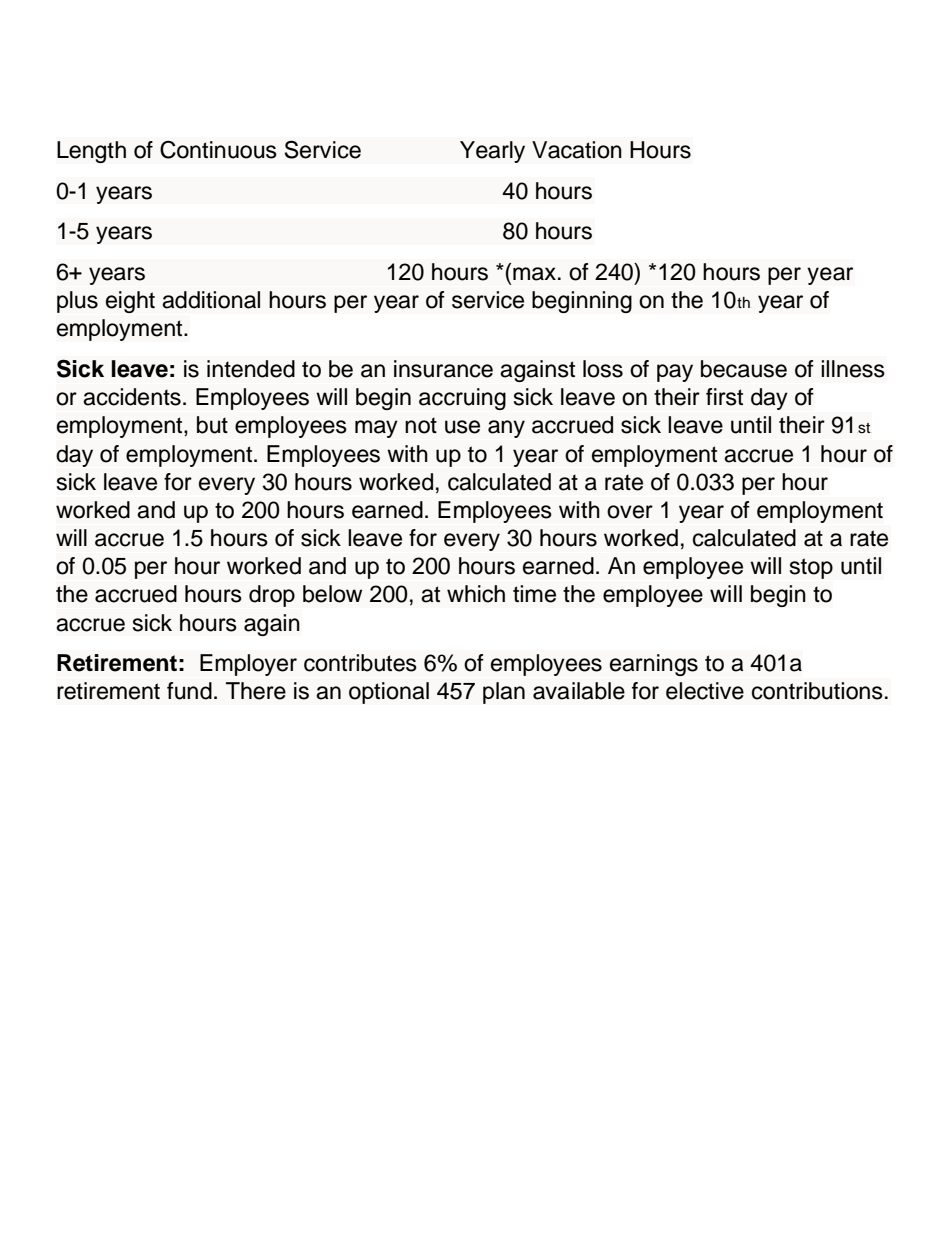  Describe the element at coordinates (577, 150) in the screenshot. I see `Vacation` at that location.
